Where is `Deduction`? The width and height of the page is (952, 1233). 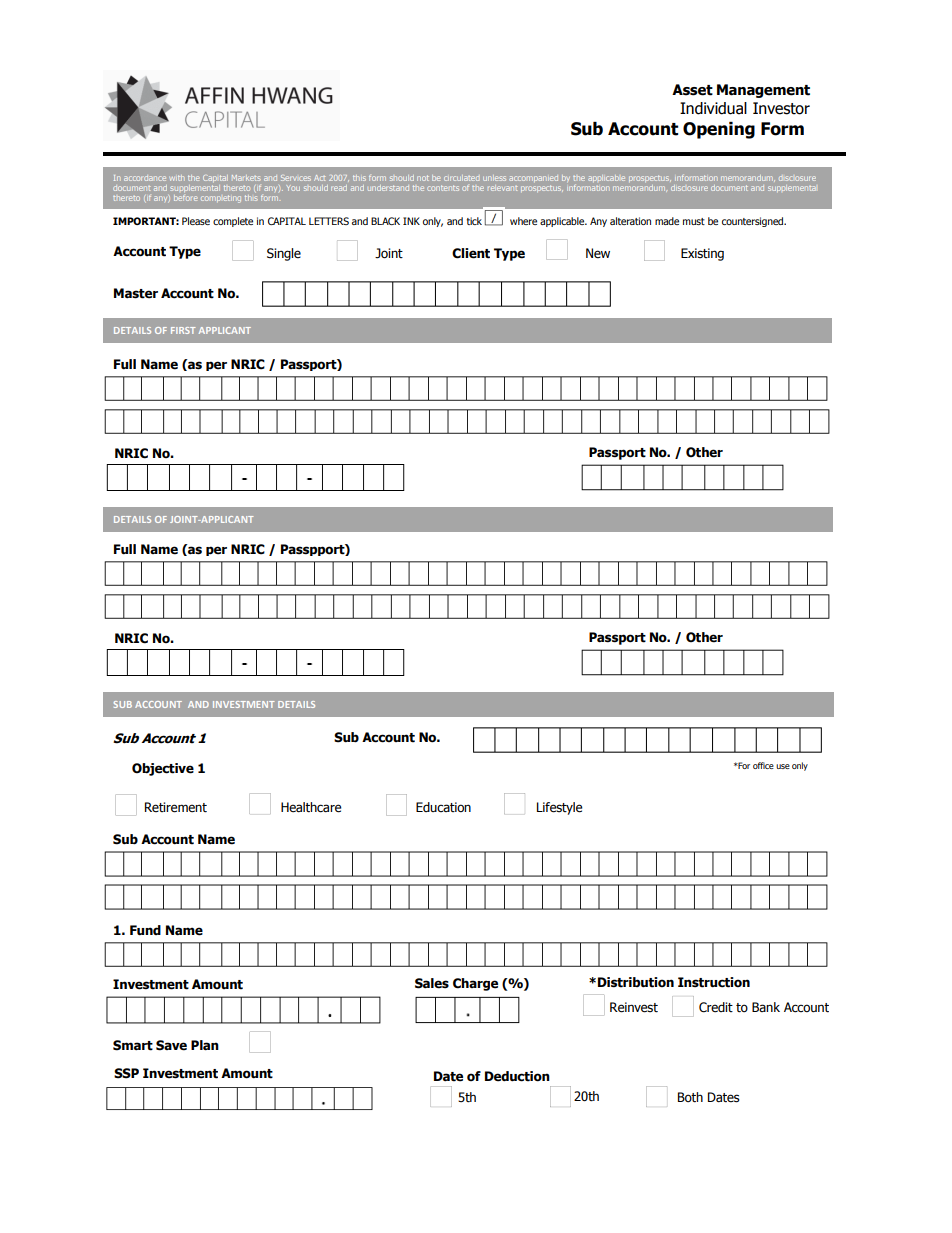
Deduction is located at coordinates (517, 1076).
